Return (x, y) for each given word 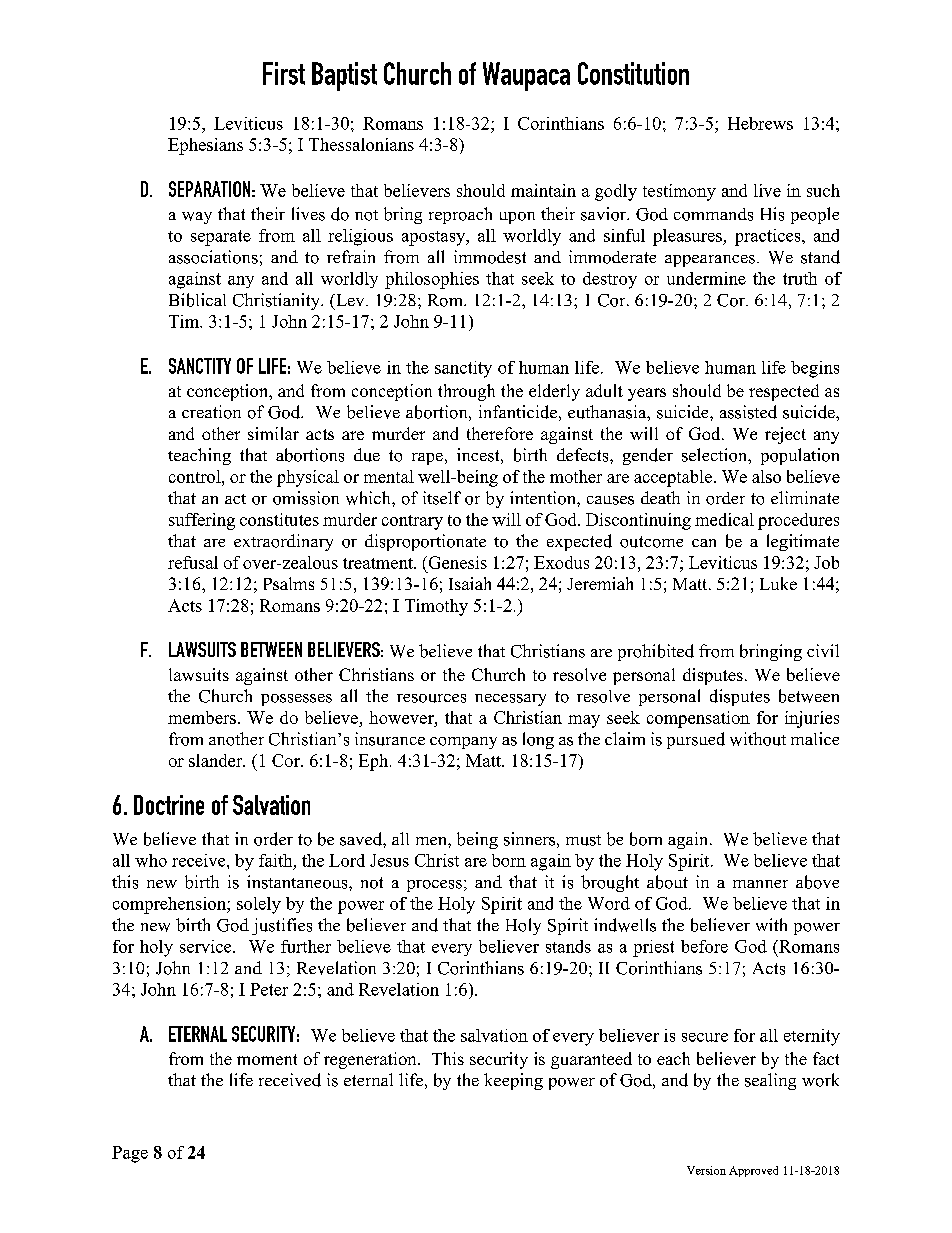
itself (442, 498)
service (207, 946)
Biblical (197, 300)
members (202, 717)
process (434, 886)
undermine (706, 278)
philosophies (432, 280)
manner (760, 884)
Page (130, 1154)
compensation (698, 719)
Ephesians (205, 146)
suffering (202, 521)
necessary (510, 700)
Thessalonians (361, 144)
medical (724, 519)
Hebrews (760, 123)
